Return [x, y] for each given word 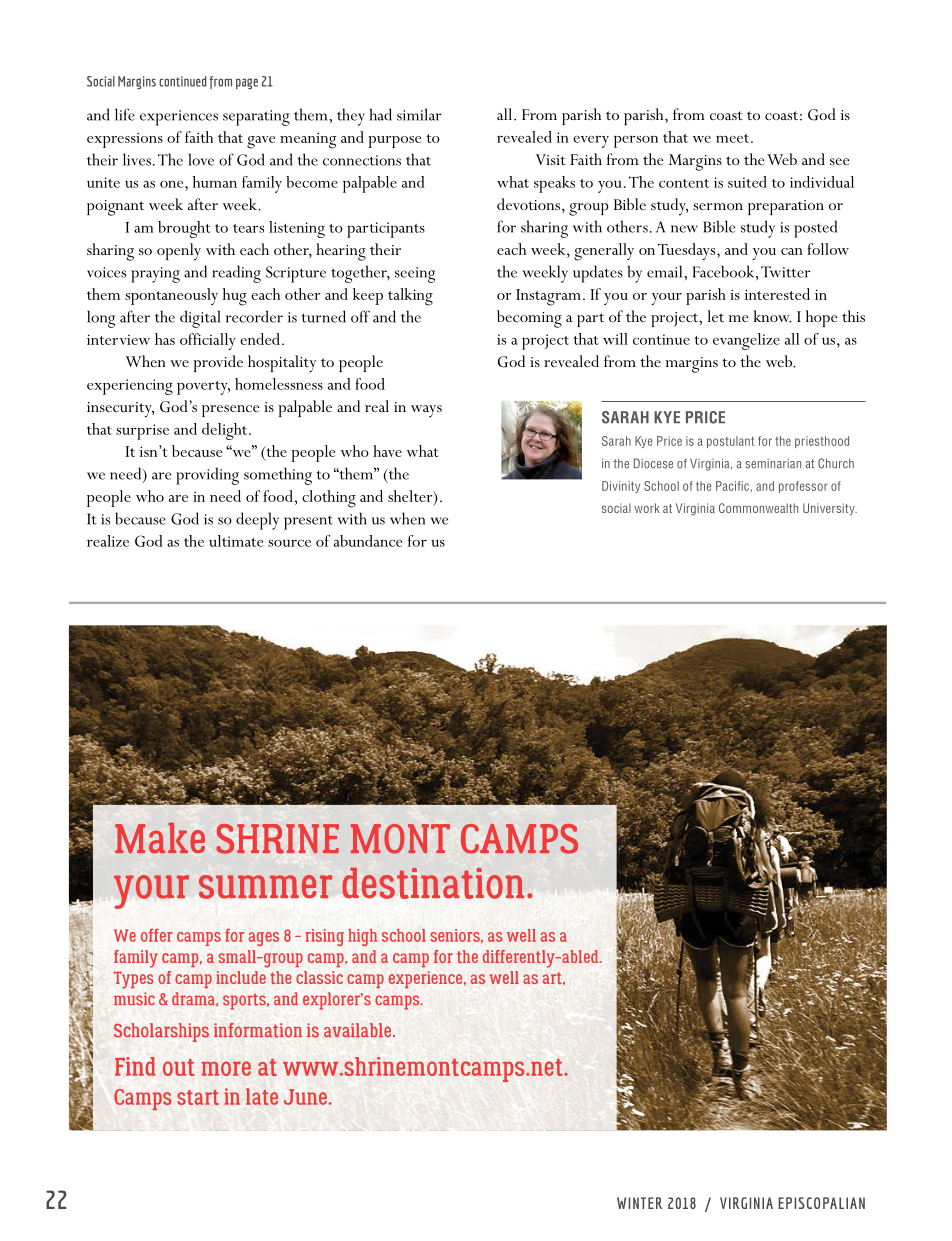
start [198, 1097]
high [362, 937]
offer [157, 935]
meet [734, 138]
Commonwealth [758, 508]
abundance [368, 541]
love [201, 159]
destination [433, 883]
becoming [529, 319]
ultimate [236, 541]
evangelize [746, 341]
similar [419, 114]
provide [218, 363]
